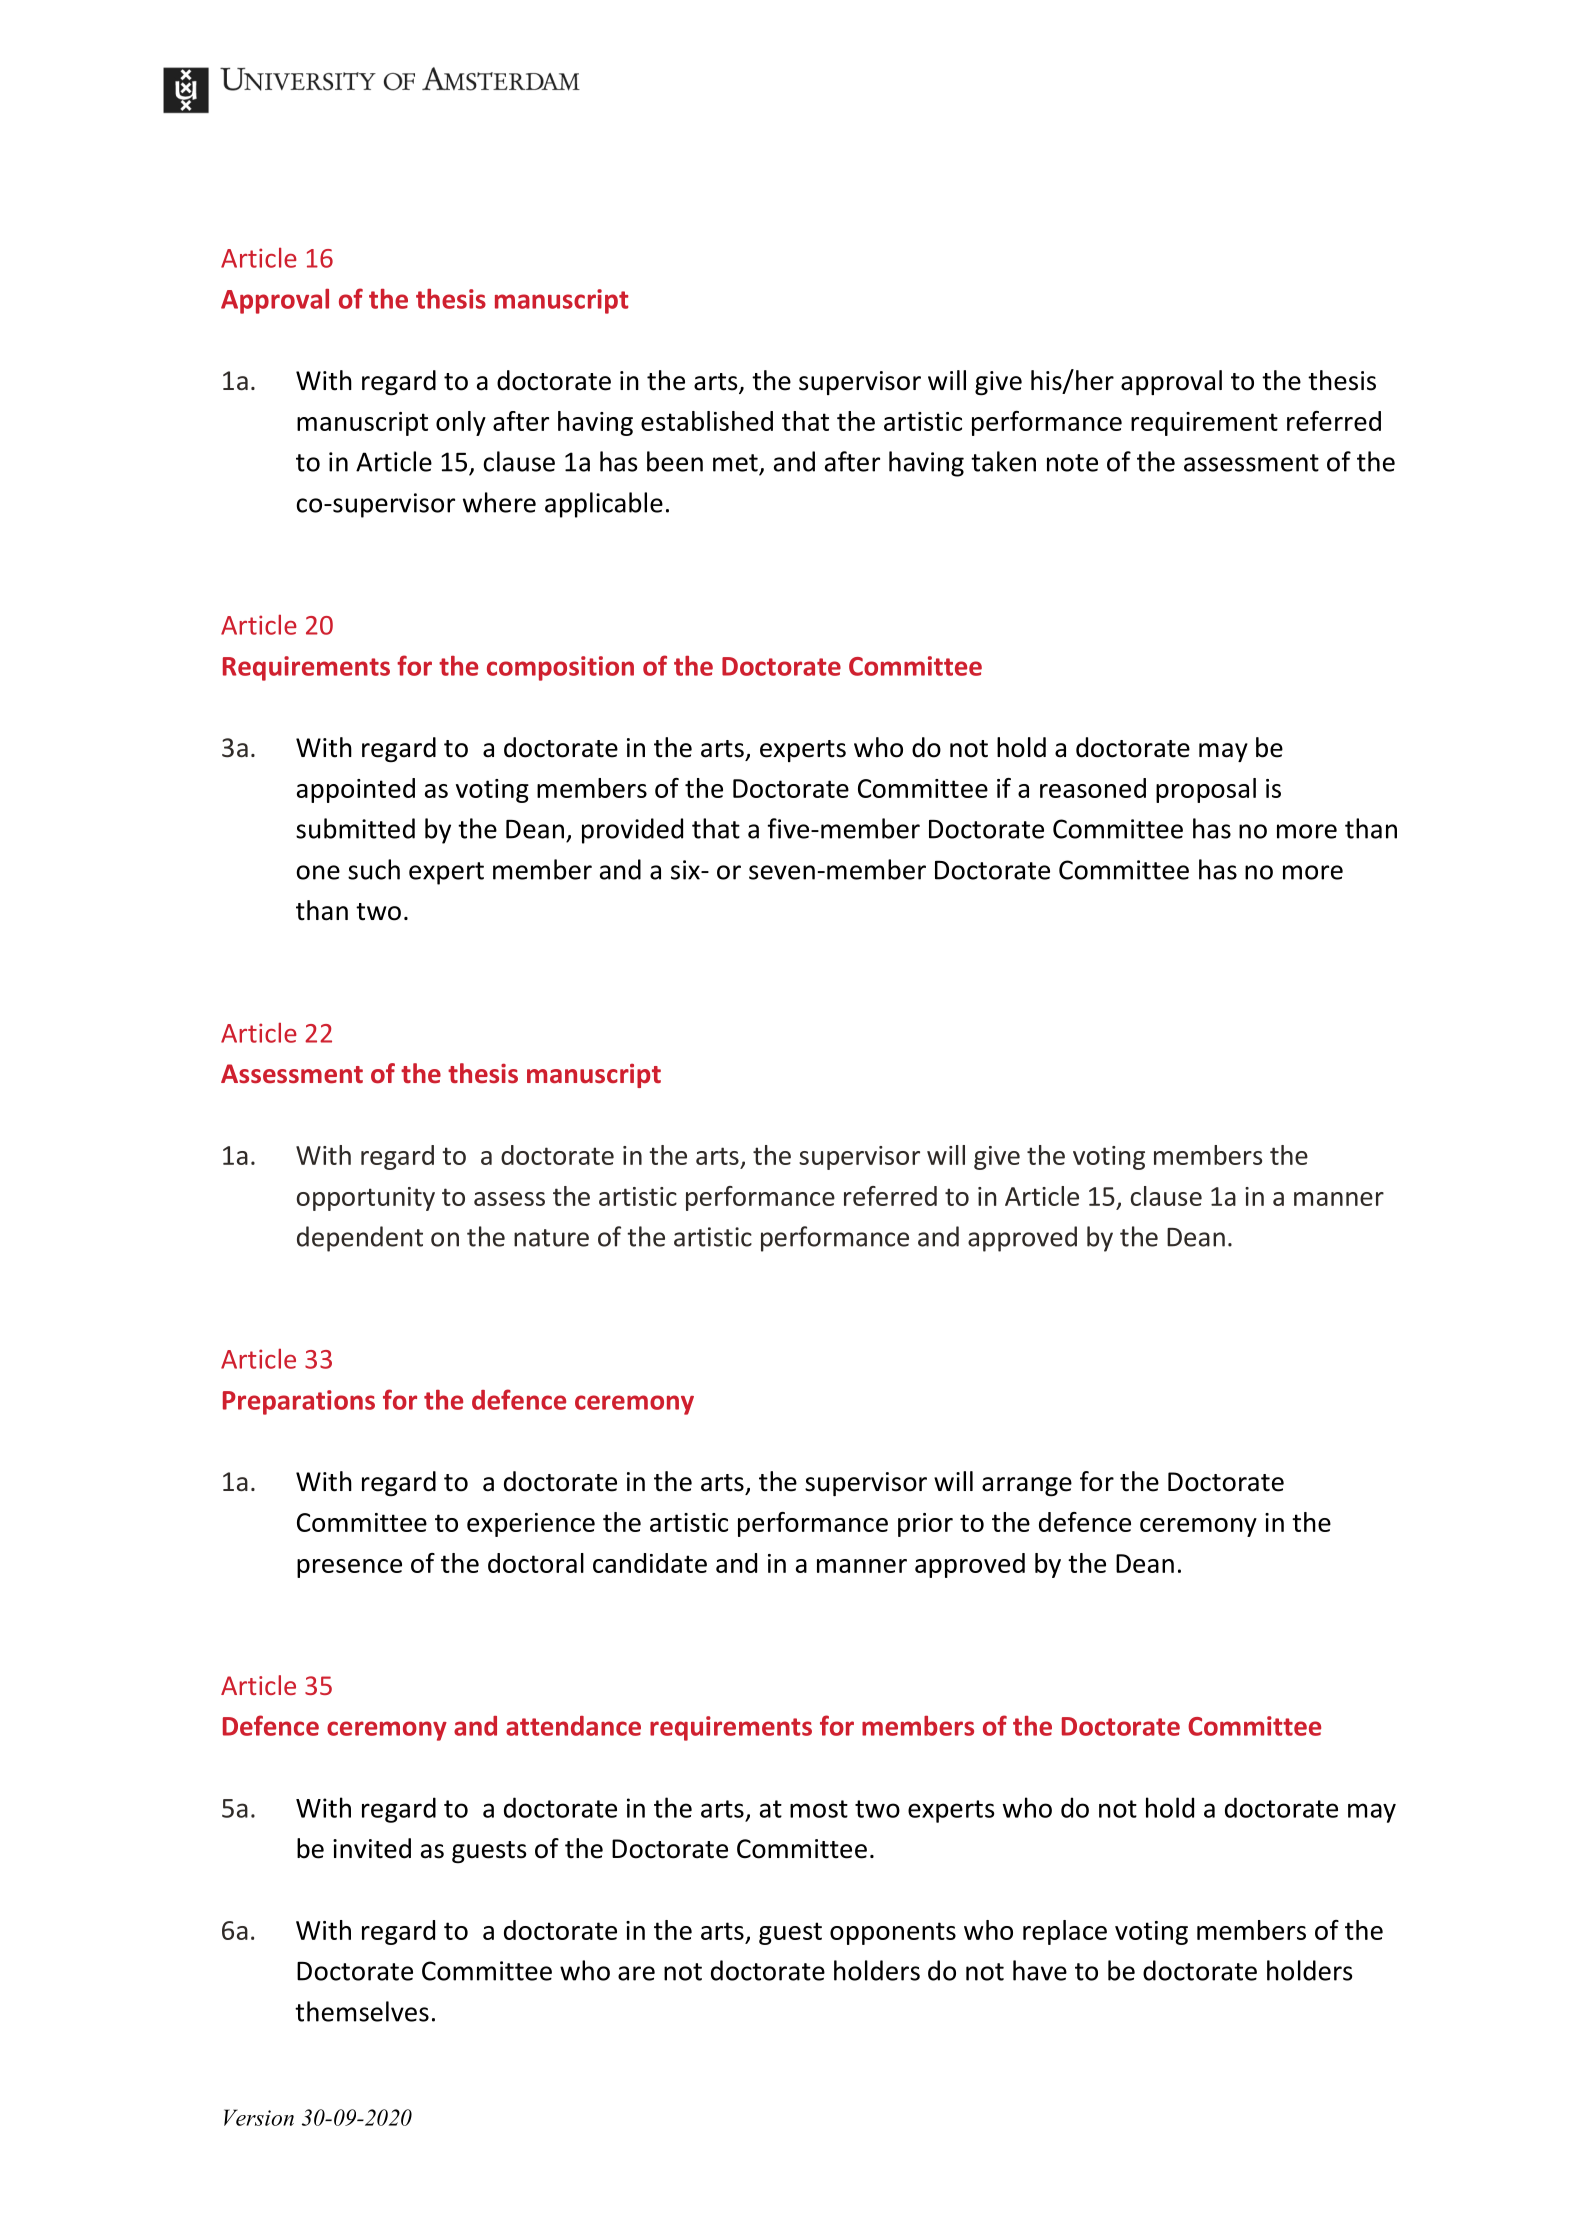 The height and width of the screenshot is (2224, 1572). What do you see at coordinates (362, 2011) in the screenshot?
I see `themselves` at bounding box center [362, 2011].
